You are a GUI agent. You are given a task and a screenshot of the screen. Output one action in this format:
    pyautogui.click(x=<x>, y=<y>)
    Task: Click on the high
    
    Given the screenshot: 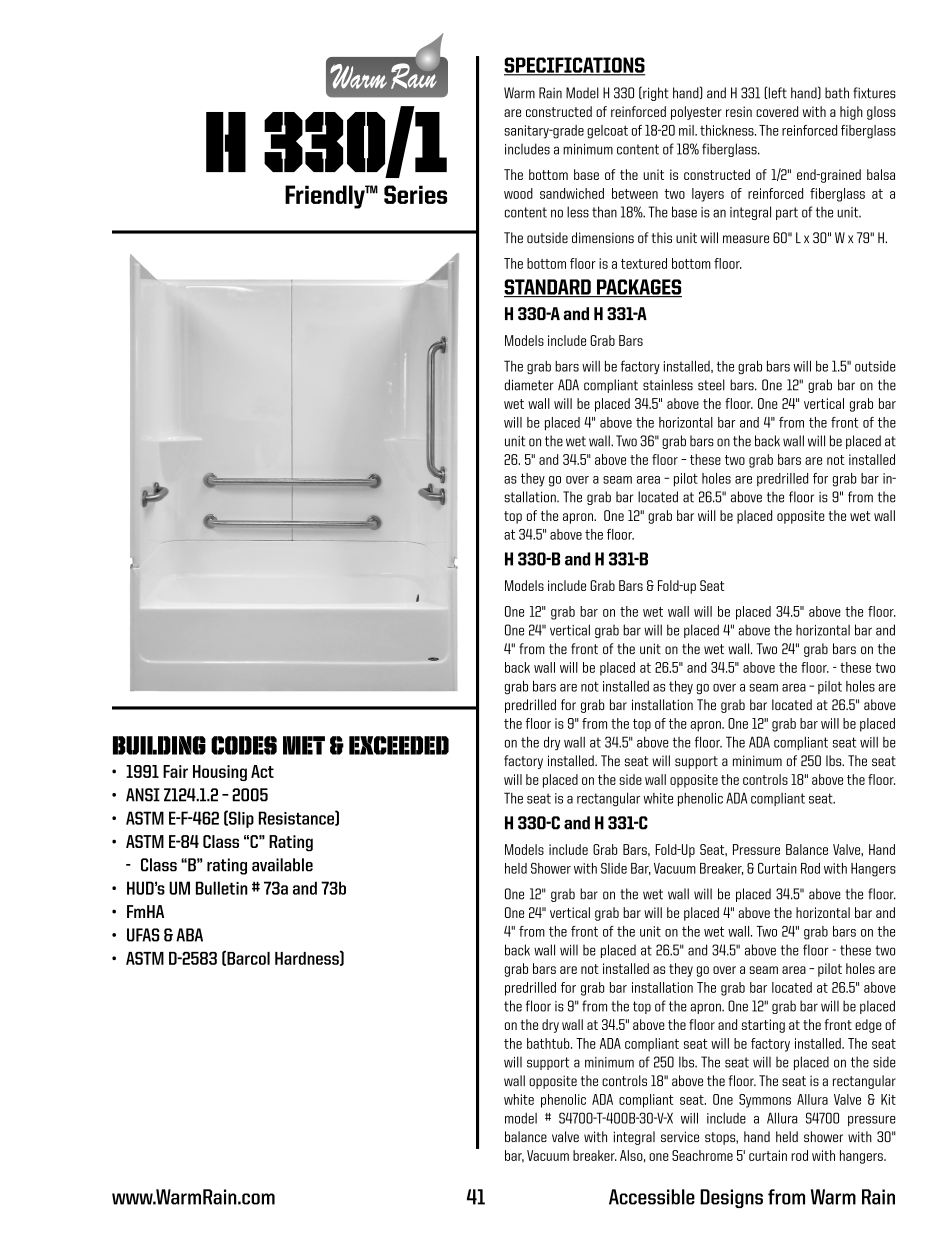 What is the action you would take?
    pyautogui.click(x=851, y=113)
